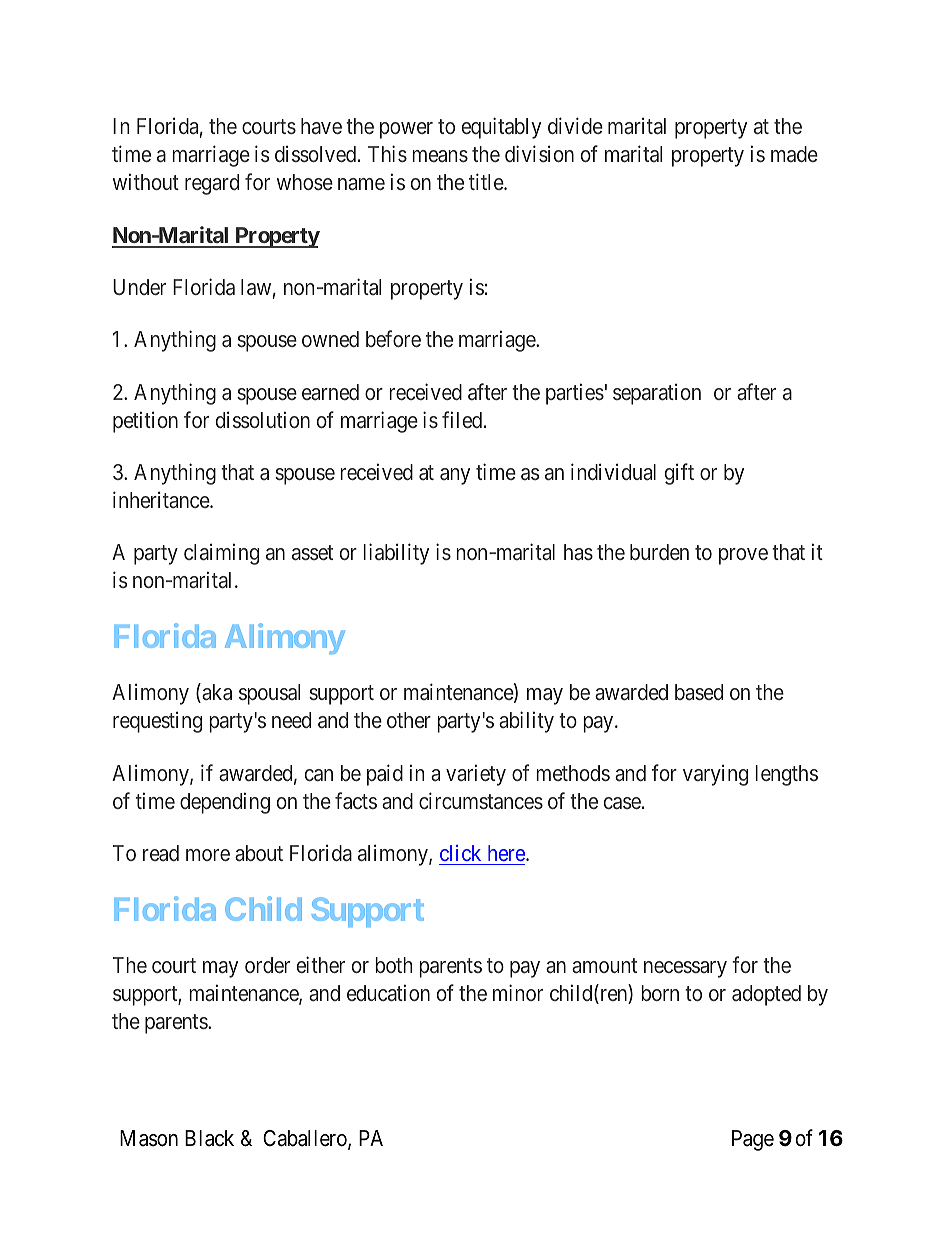 This screenshot has height=1233, width=952. Describe the element at coordinates (753, 1140) in the screenshot. I see `Page` at that location.
